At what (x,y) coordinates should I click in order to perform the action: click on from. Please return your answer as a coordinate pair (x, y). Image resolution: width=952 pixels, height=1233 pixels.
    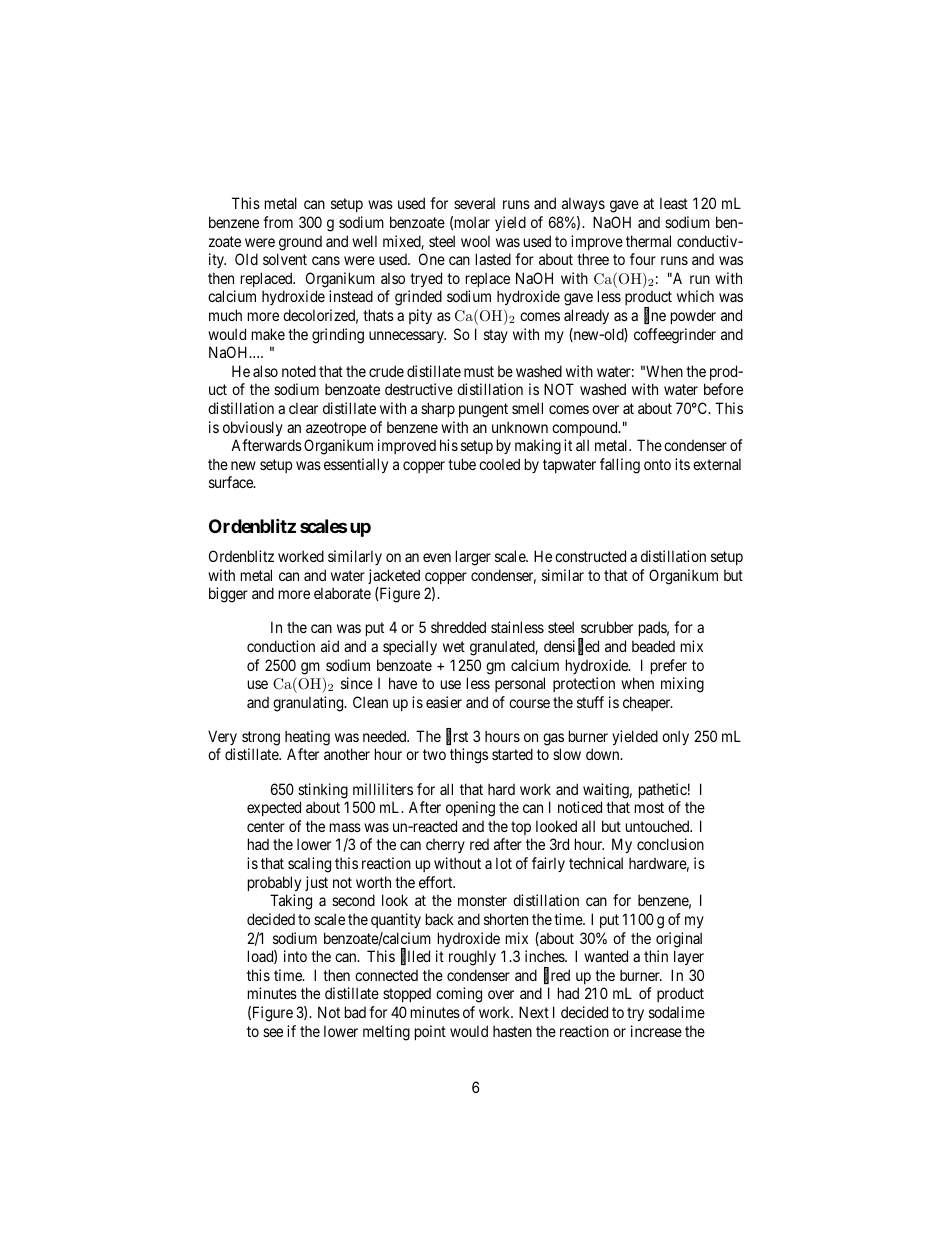
    Looking at the image, I should click on (278, 222).
